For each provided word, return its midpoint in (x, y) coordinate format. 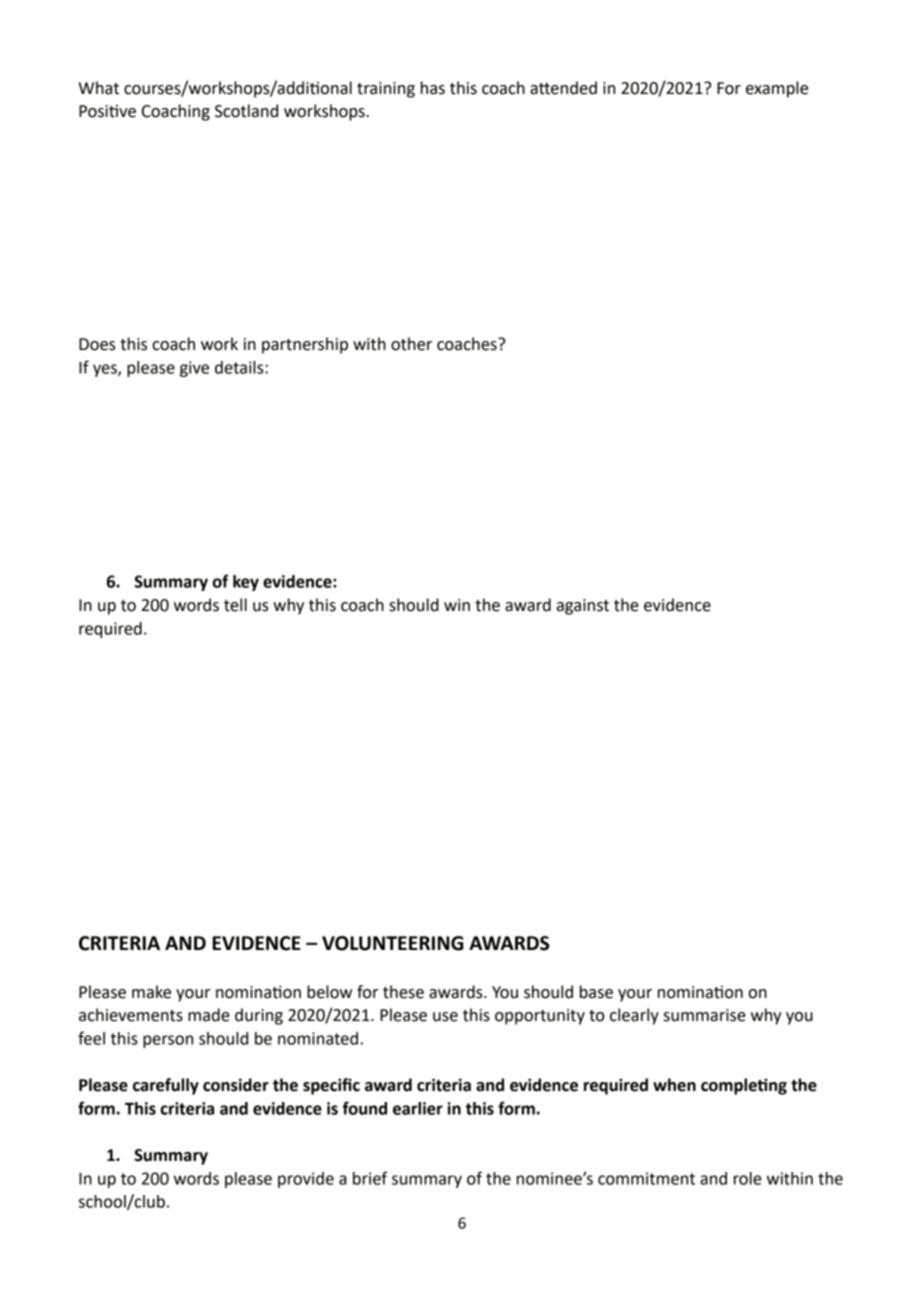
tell (235, 605)
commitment (646, 1178)
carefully (166, 1086)
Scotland (246, 111)
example (777, 89)
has (433, 88)
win (457, 605)
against (583, 607)
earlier (418, 1108)
